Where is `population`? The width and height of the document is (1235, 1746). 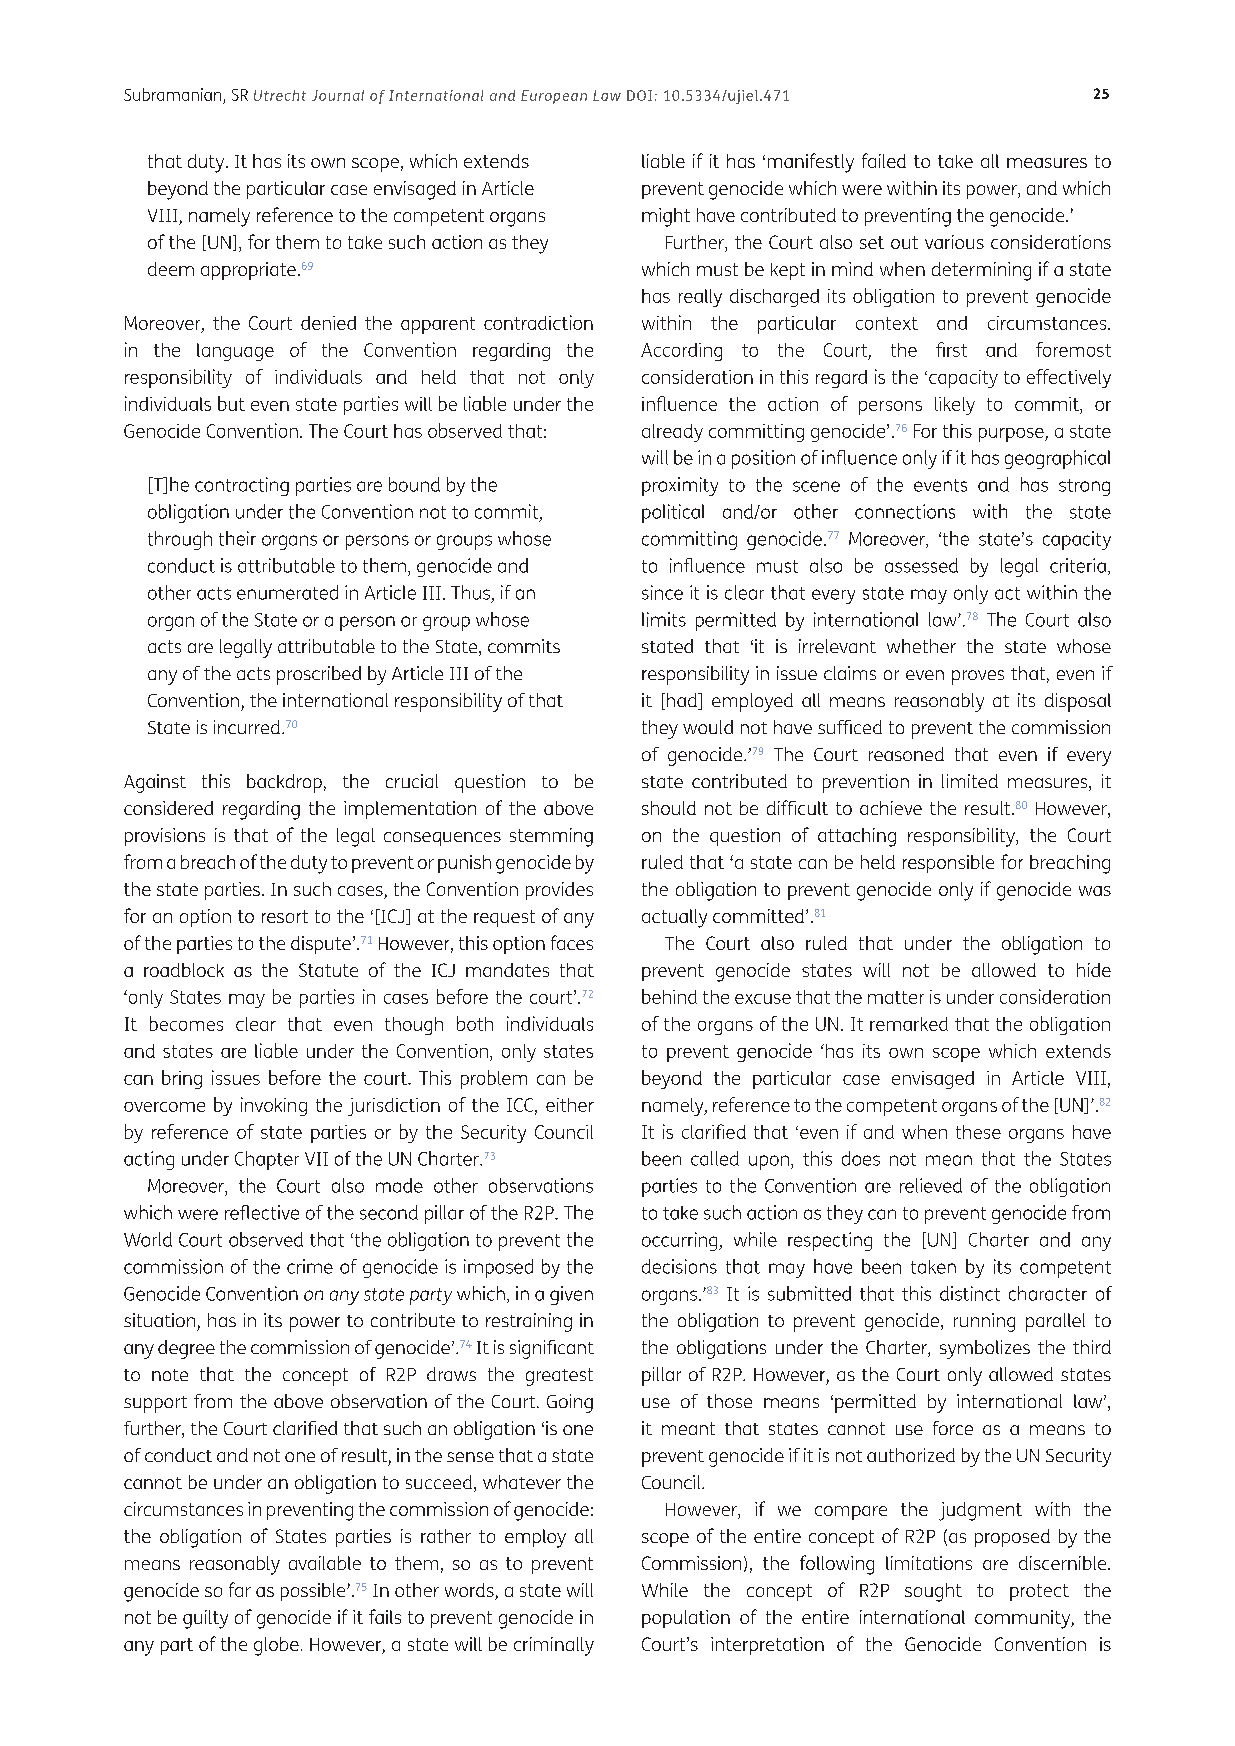
population is located at coordinates (686, 1619).
